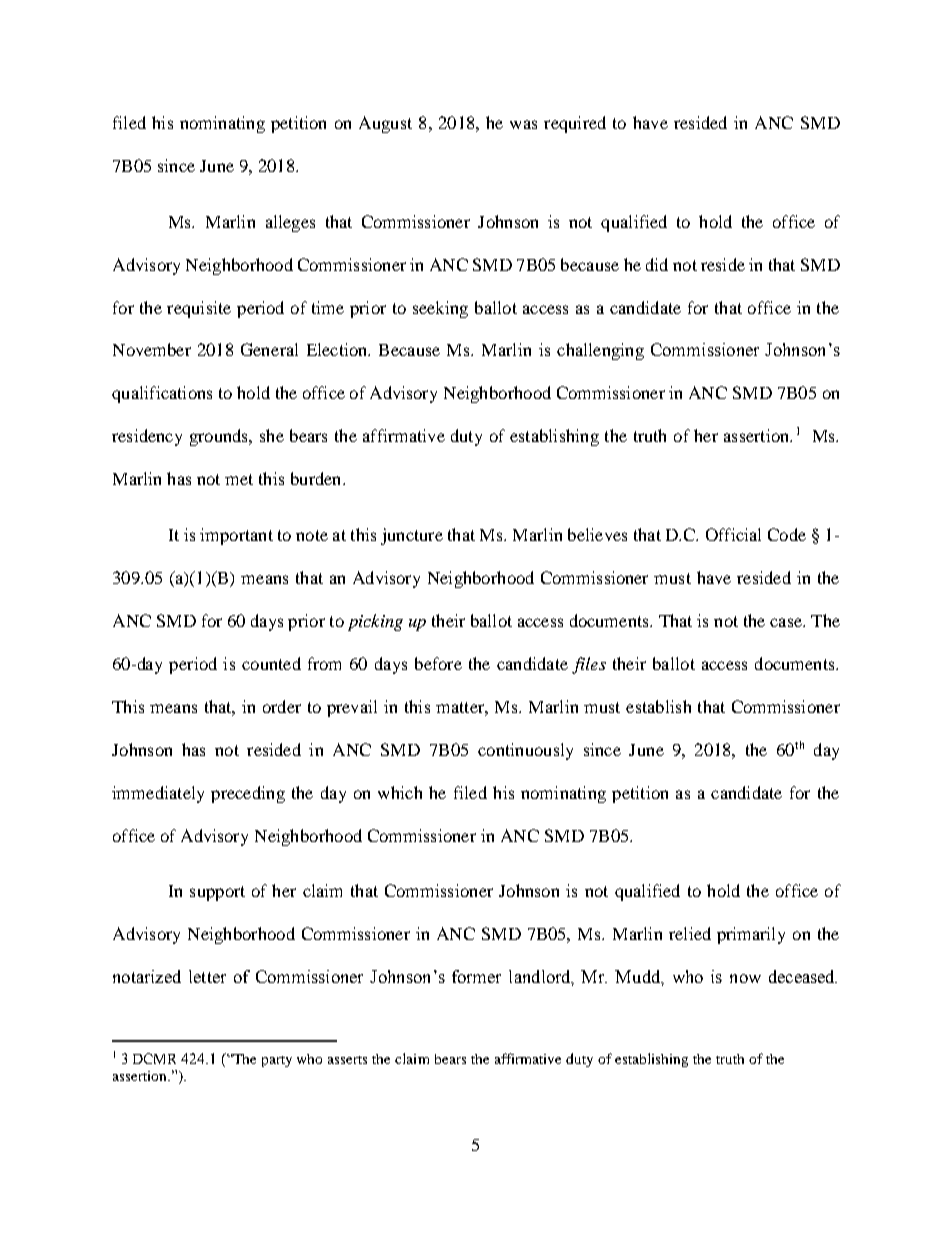 This screenshot has width=952, height=1233. I want to click on seeking, so click(440, 309).
